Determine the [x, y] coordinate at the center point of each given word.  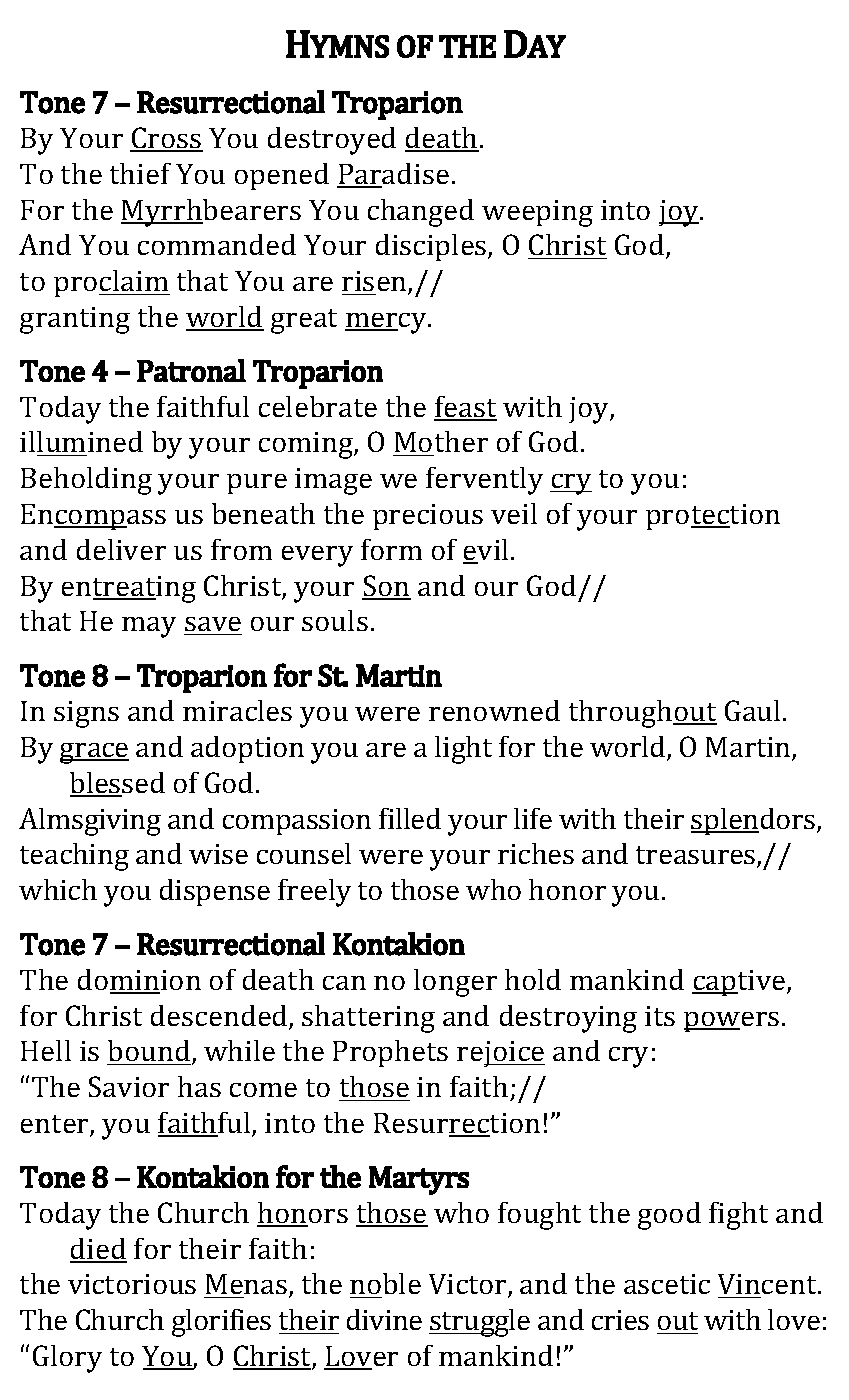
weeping [537, 213]
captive [740, 983]
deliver [121, 549]
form [391, 549]
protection [713, 517]
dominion [139, 981]
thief [140, 173]
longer [455, 983]
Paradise [393, 175]
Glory [67, 1359]
